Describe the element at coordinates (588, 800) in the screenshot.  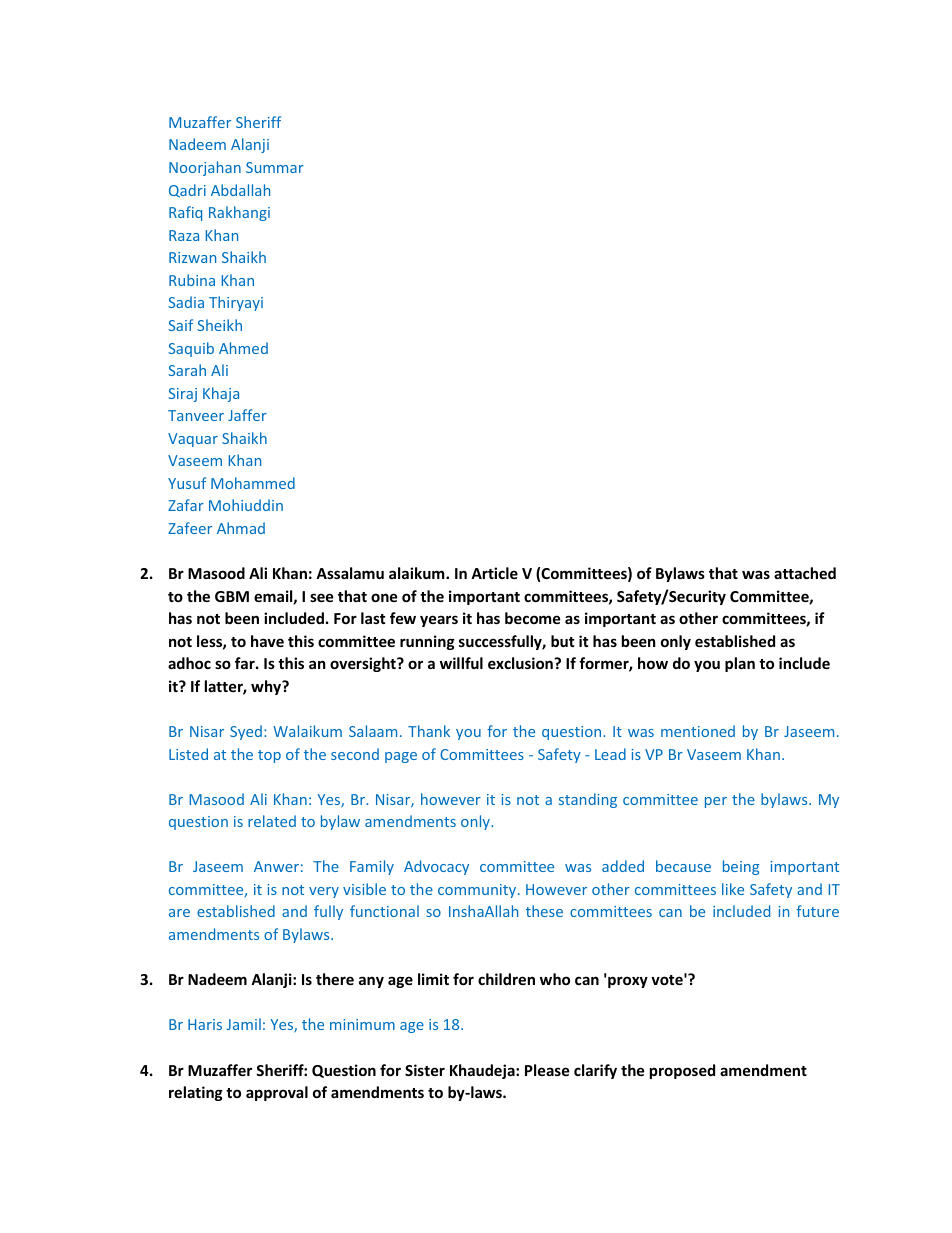
I see `standing` at that location.
